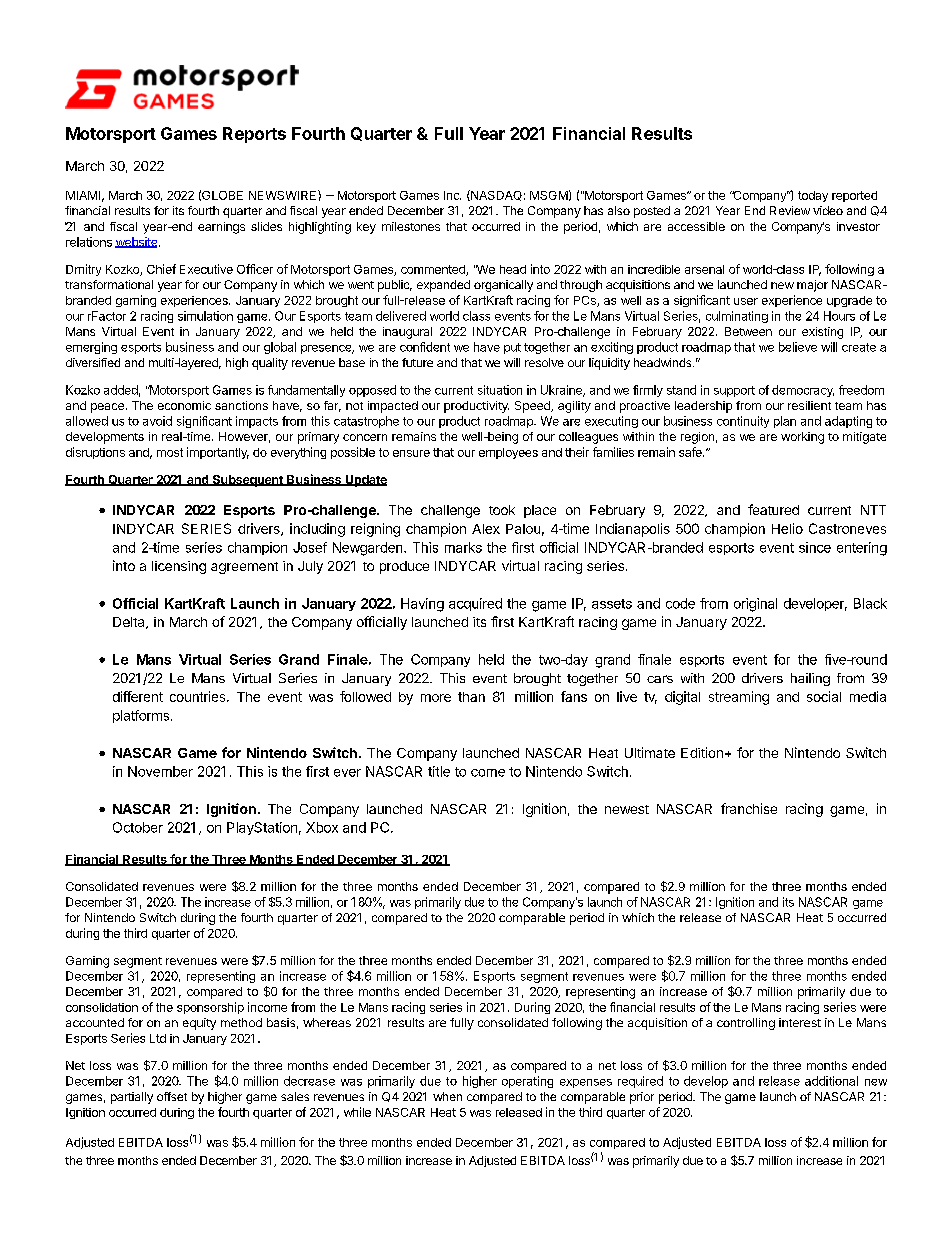 This image has height=1233, width=952. What do you see at coordinates (831, 1081) in the image?
I see `additional` at bounding box center [831, 1081].
